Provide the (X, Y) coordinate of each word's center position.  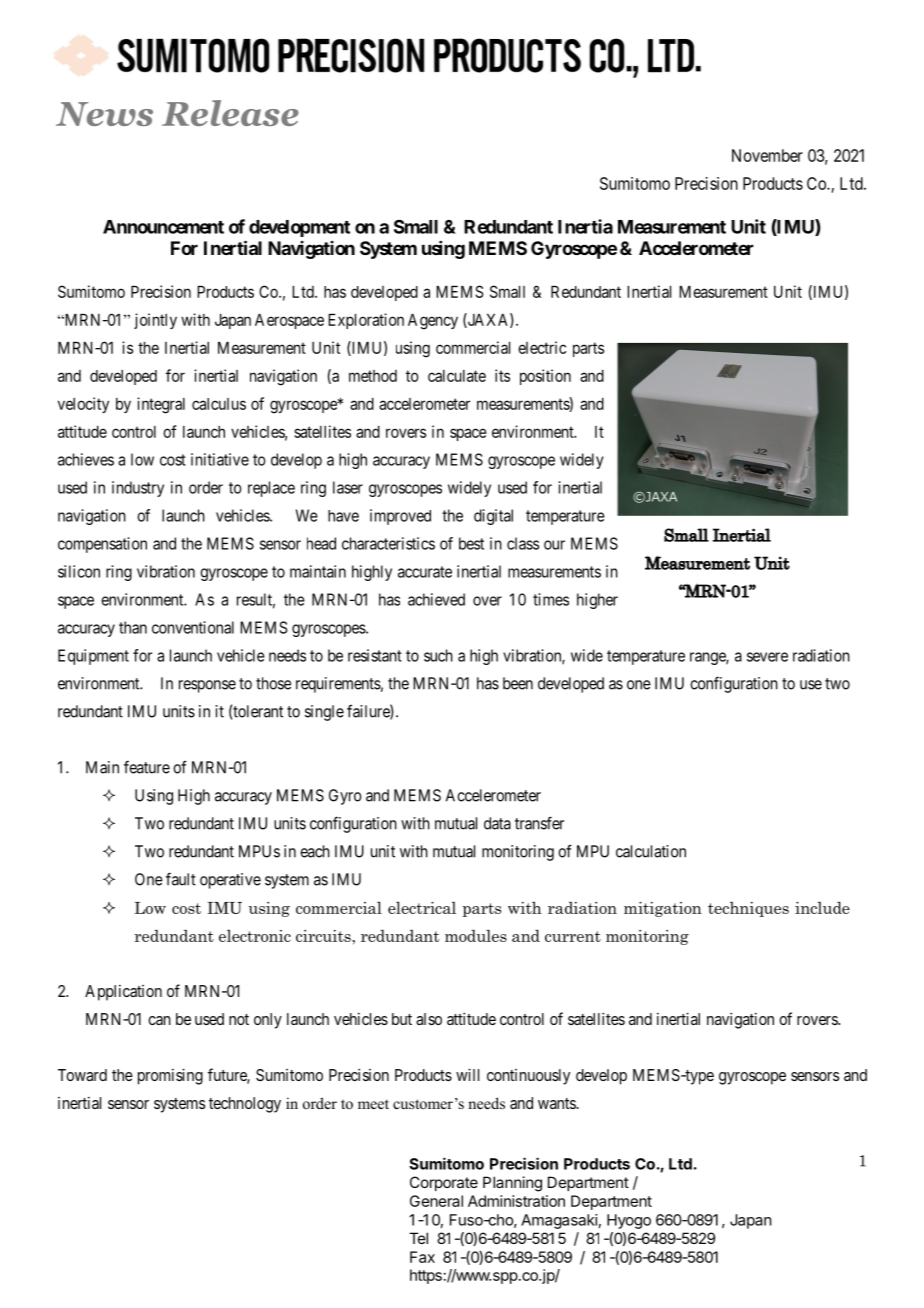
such (438, 655)
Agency (433, 322)
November (767, 155)
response (207, 686)
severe (767, 657)
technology (245, 1105)
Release (230, 113)
